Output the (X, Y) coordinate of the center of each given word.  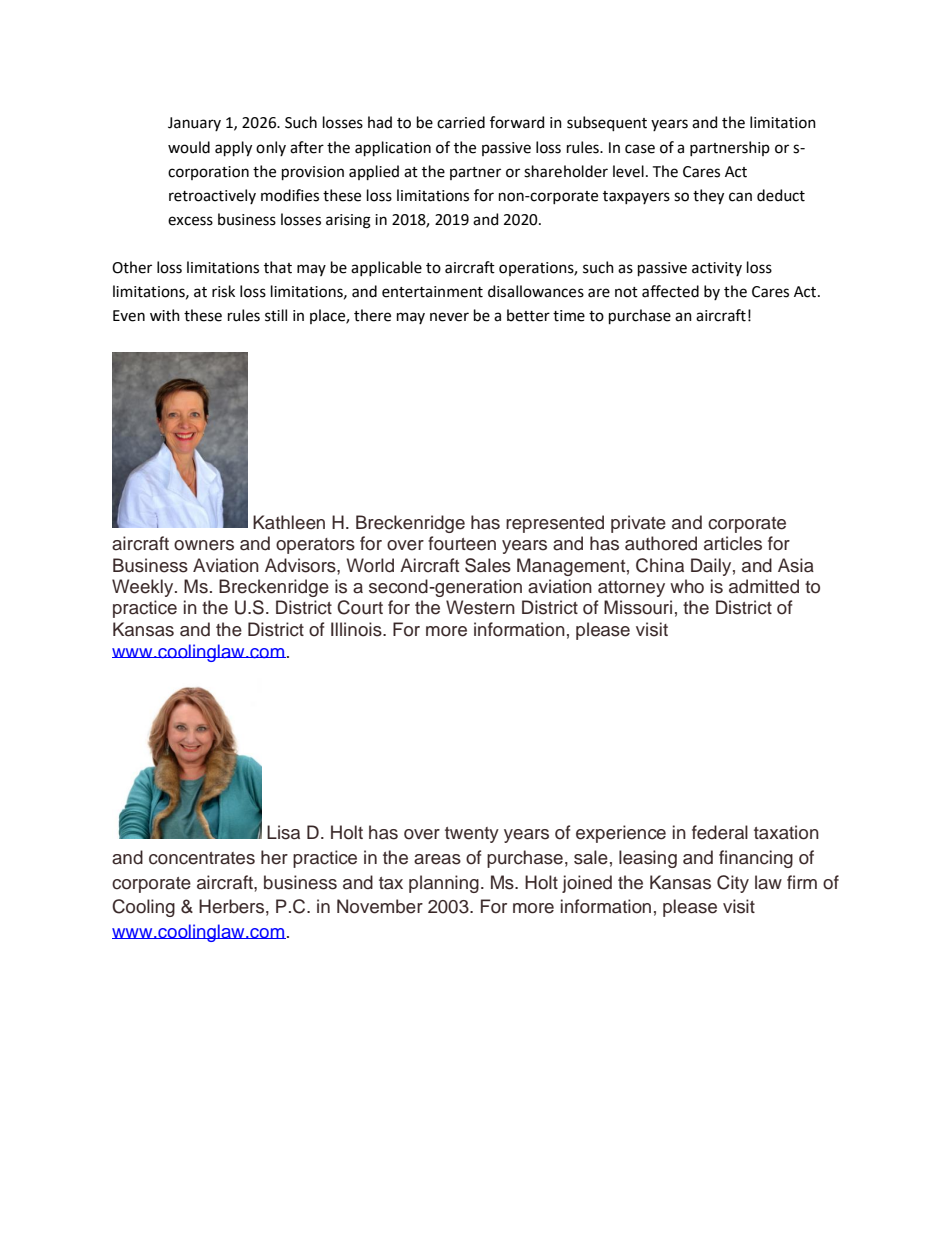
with (165, 315)
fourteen (462, 543)
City (733, 884)
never (449, 317)
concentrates (202, 858)
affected (670, 291)
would (189, 147)
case (640, 149)
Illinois (357, 629)
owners (204, 545)
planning (444, 884)
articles (733, 543)
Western (480, 607)
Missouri (638, 607)
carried (461, 122)
